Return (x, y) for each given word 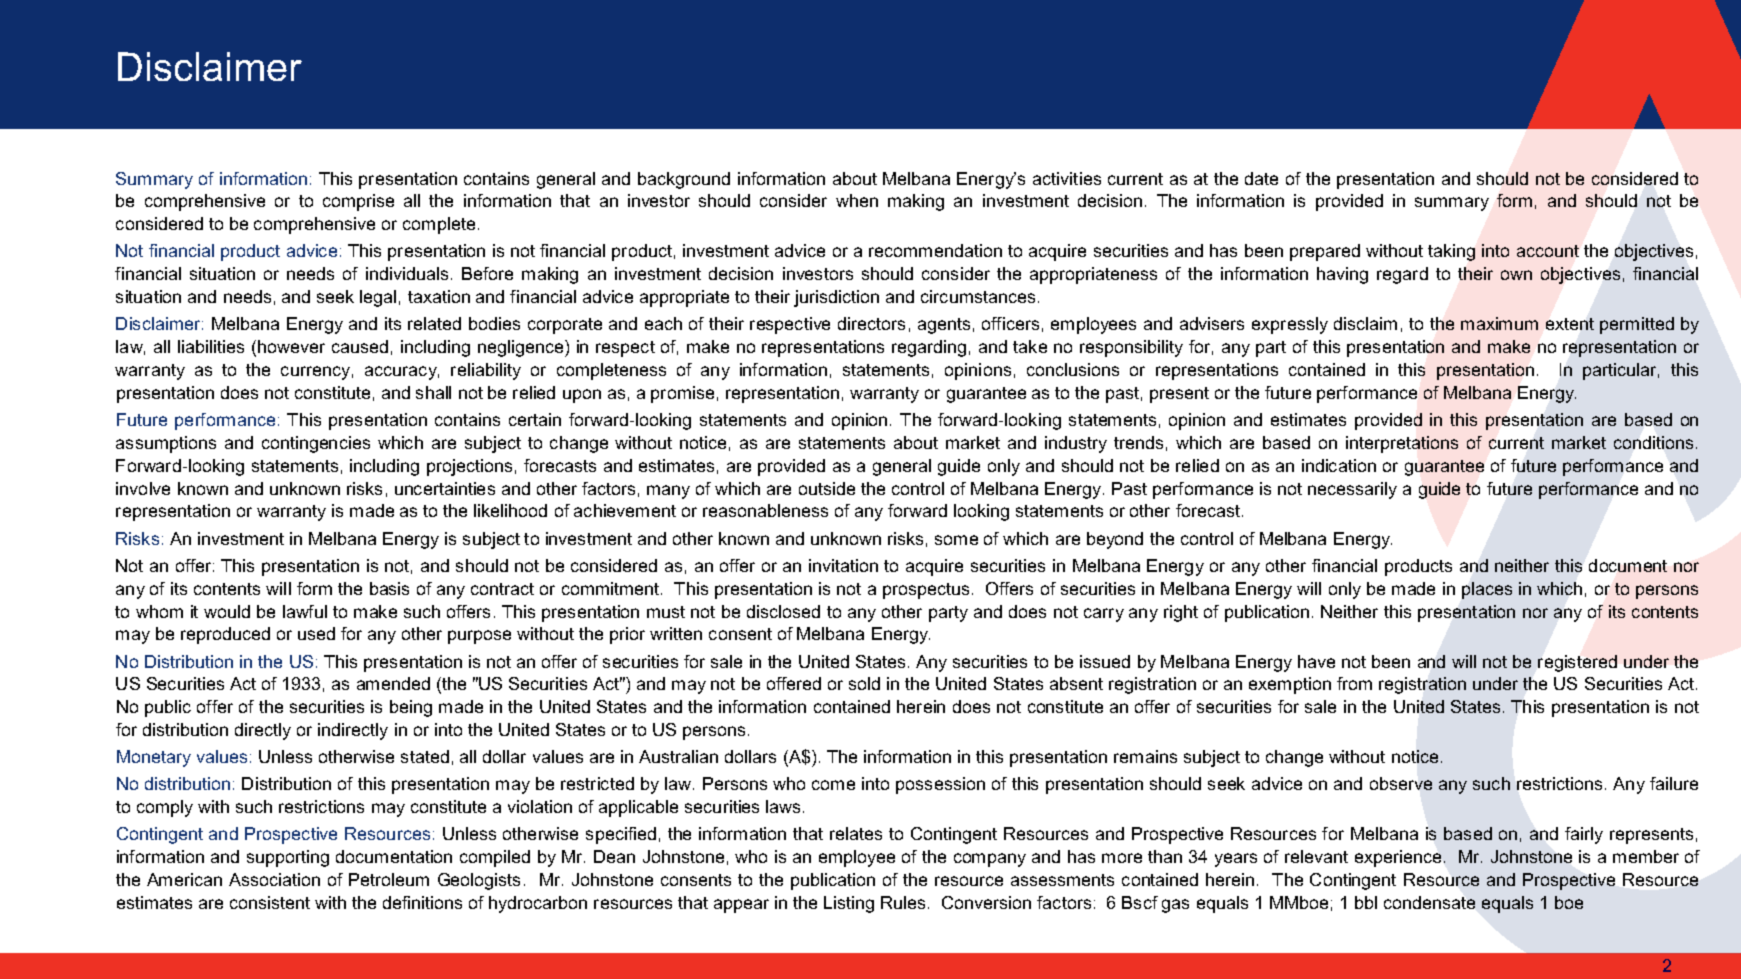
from (1354, 683)
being (411, 708)
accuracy (402, 373)
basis (389, 588)
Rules (903, 902)
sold (864, 683)
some (956, 540)
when (857, 200)
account (1548, 251)
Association (274, 879)
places (1487, 590)
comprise (358, 202)
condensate (1429, 902)
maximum (1499, 323)
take (1030, 346)
